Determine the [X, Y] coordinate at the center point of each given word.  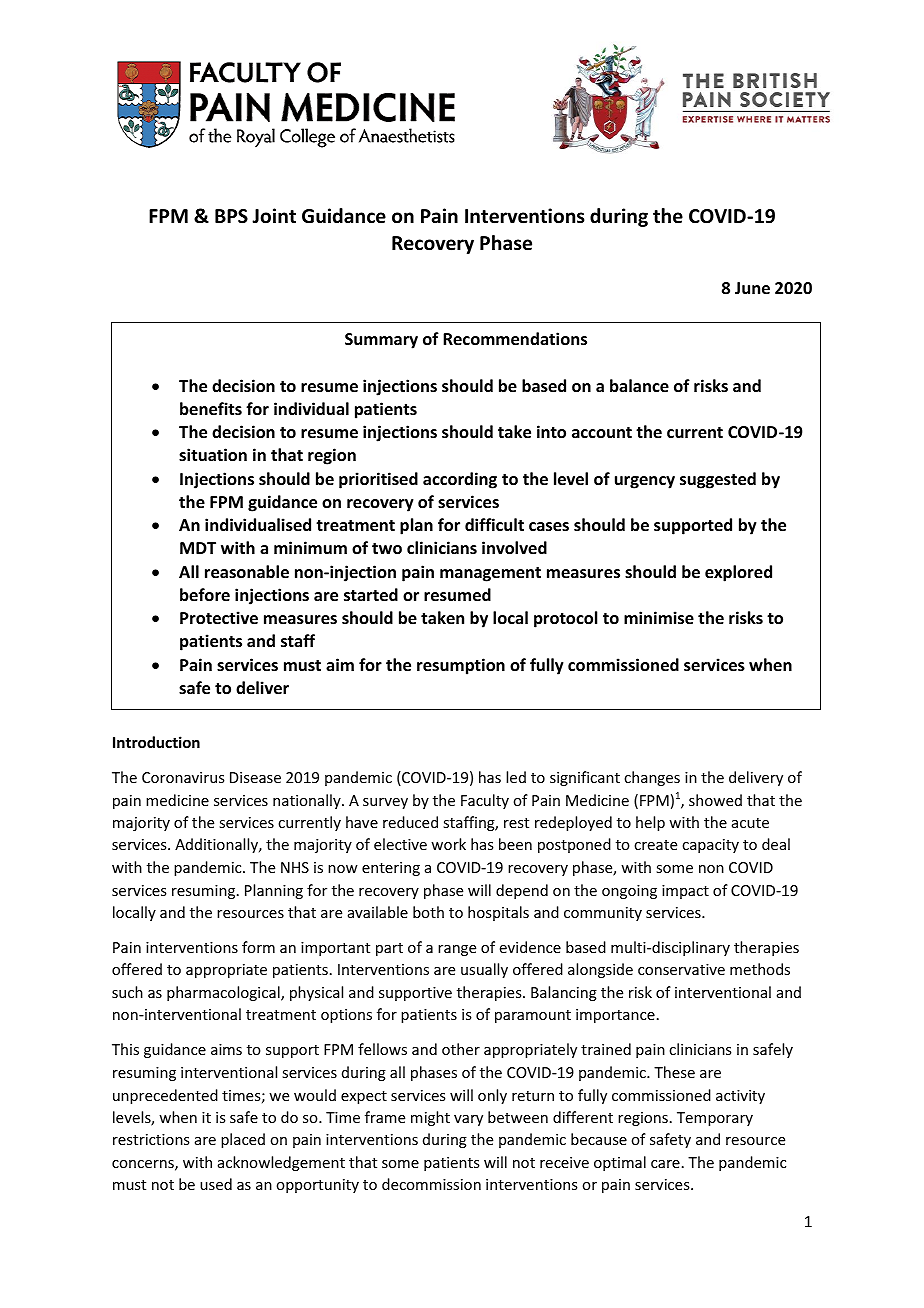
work [448, 844]
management [490, 574]
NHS [295, 867]
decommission [431, 1184]
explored [738, 573]
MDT [198, 548]
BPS [231, 216]
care [665, 1164]
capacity [710, 846]
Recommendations [515, 339]
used [216, 1184]
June [752, 288]
